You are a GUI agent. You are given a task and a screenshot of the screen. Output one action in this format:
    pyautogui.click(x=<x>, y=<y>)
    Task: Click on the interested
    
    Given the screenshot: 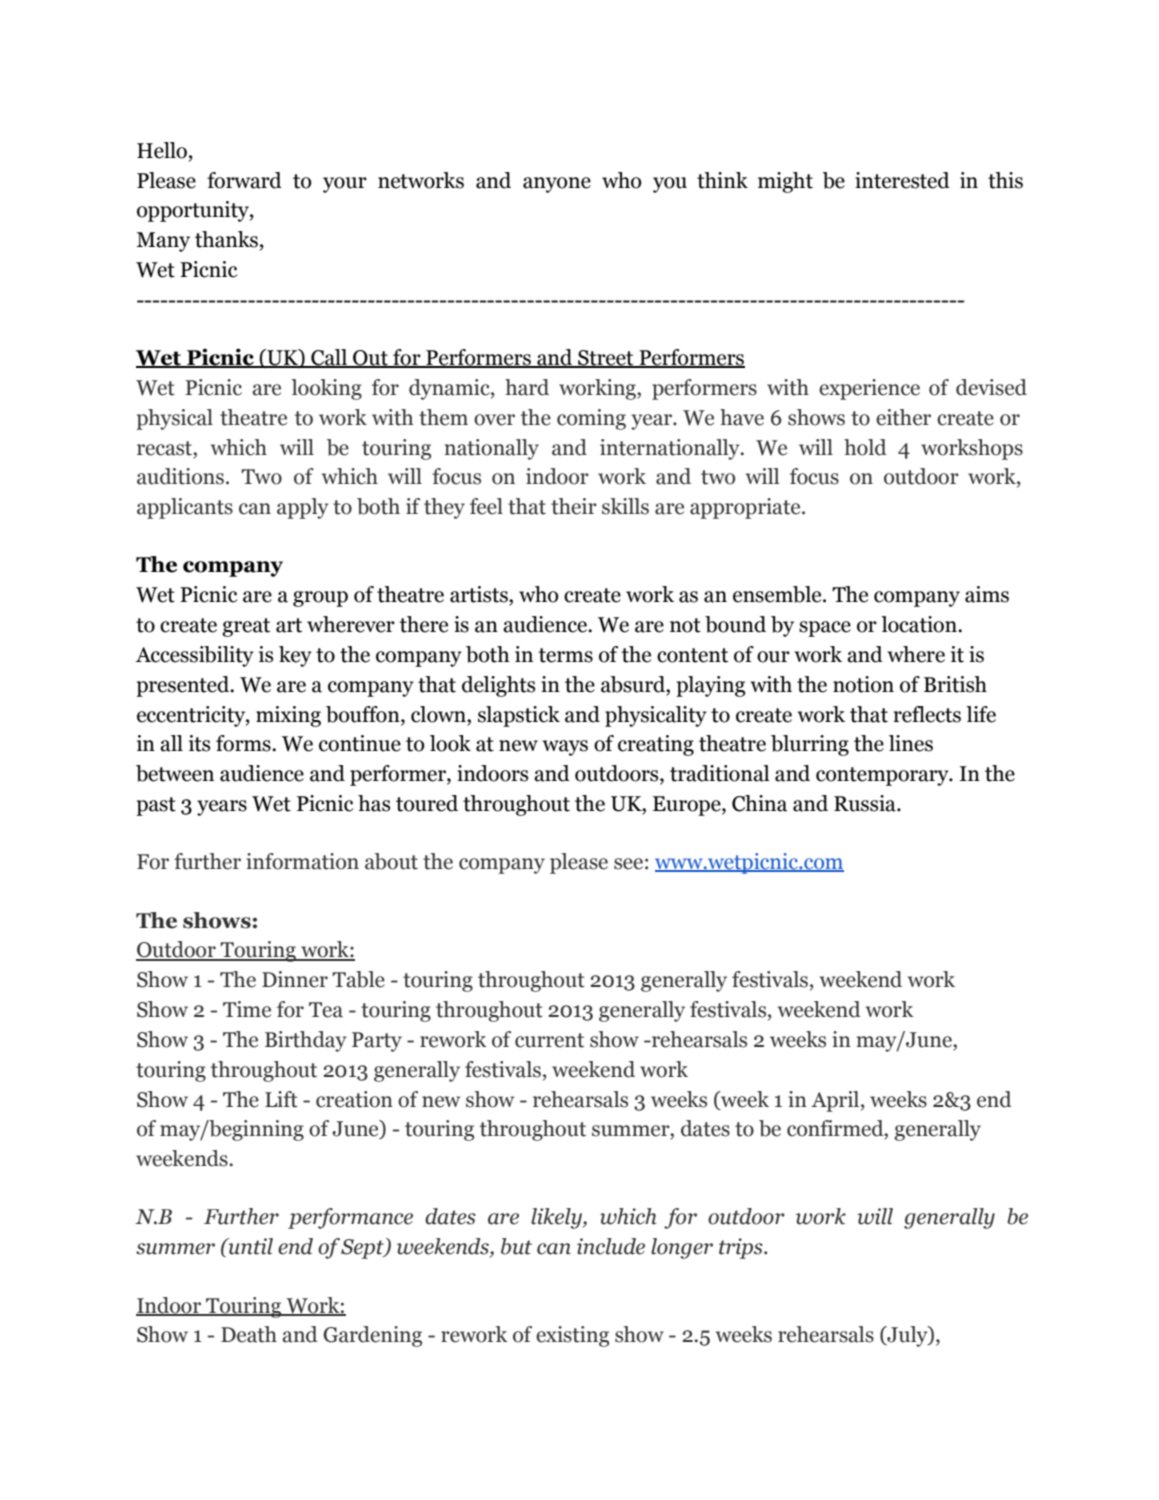 What is the action you would take?
    pyautogui.click(x=902, y=180)
